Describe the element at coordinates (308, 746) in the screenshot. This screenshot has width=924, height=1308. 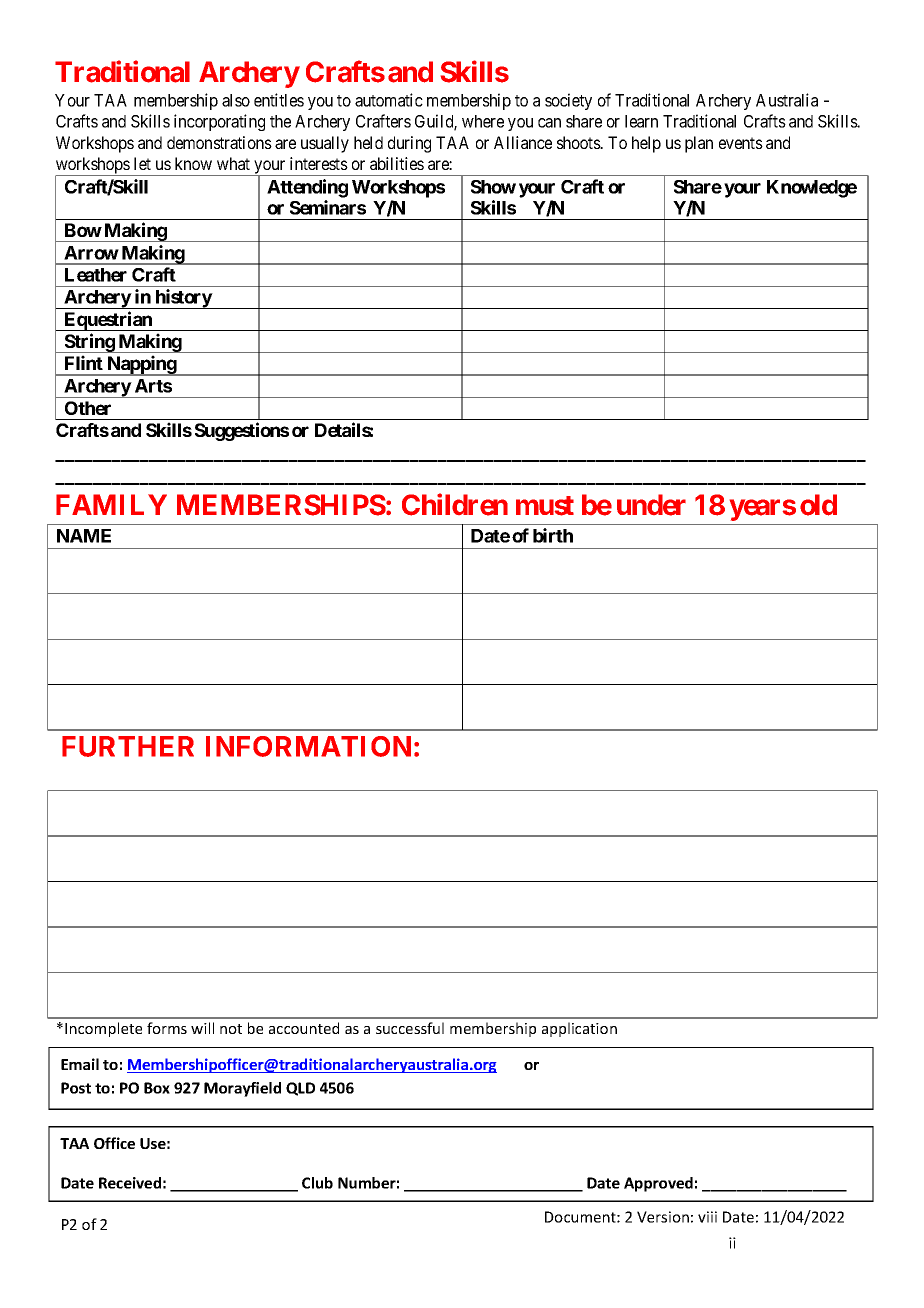
I see `INFORMATION` at that location.
